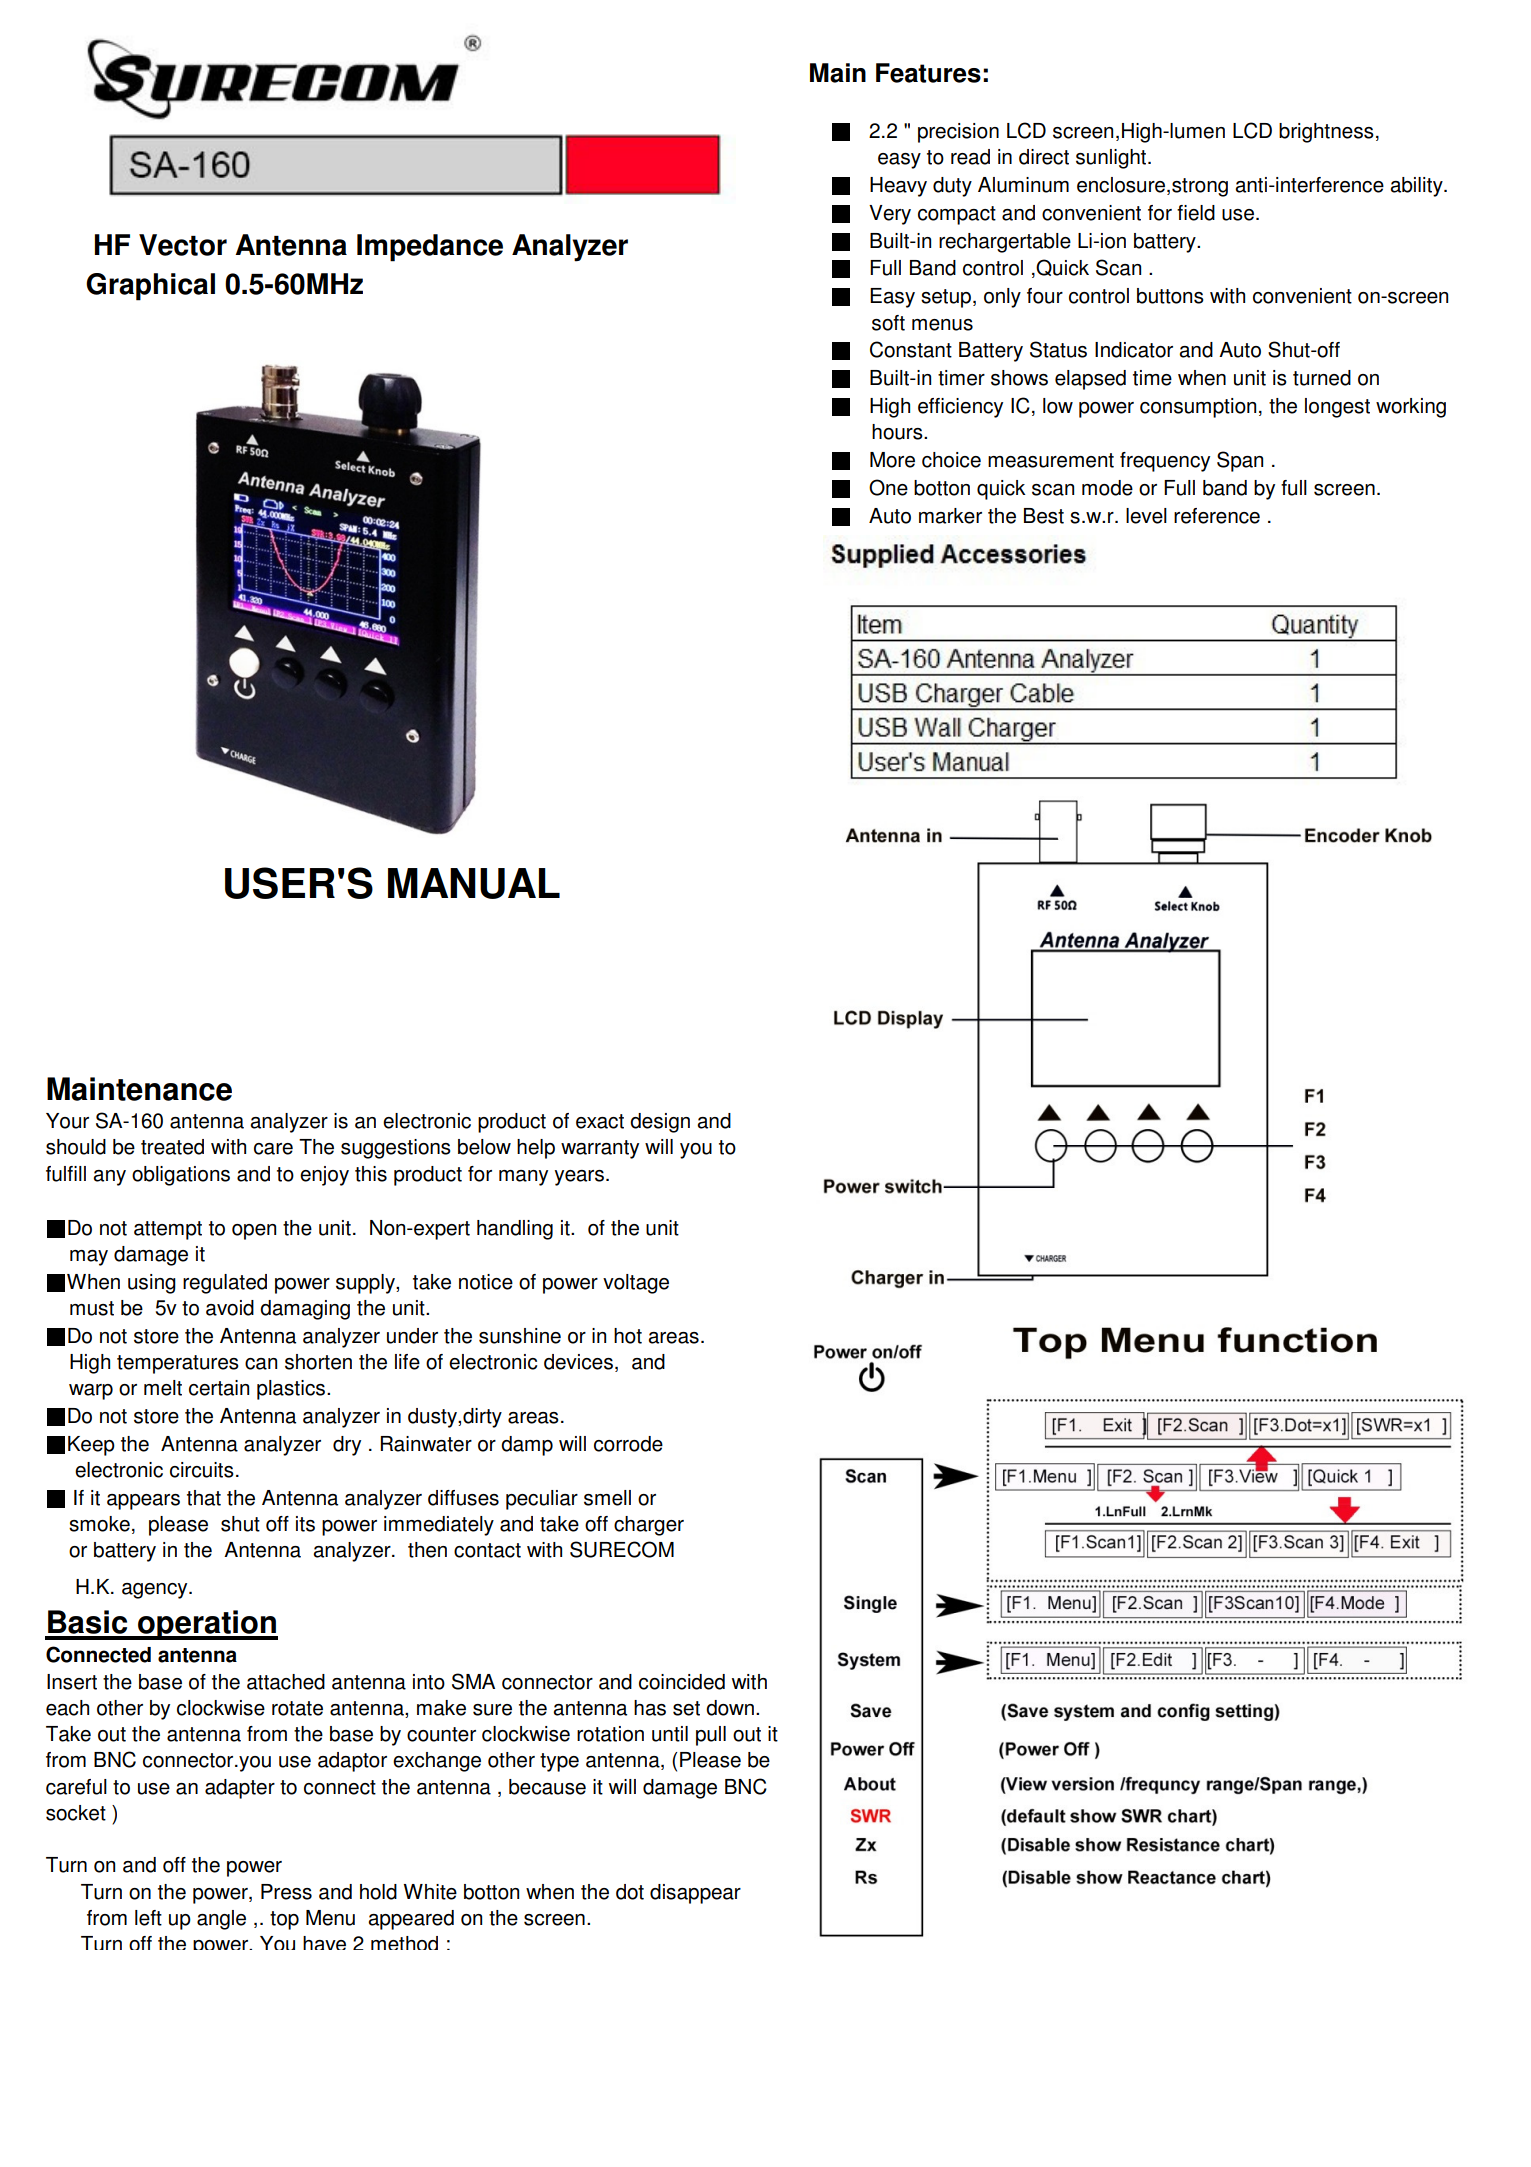 The height and width of the screenshot is (2167, 1531). Describe the element at coordinates (221, 1920) in the screenshot. I see `angle` at that location.
